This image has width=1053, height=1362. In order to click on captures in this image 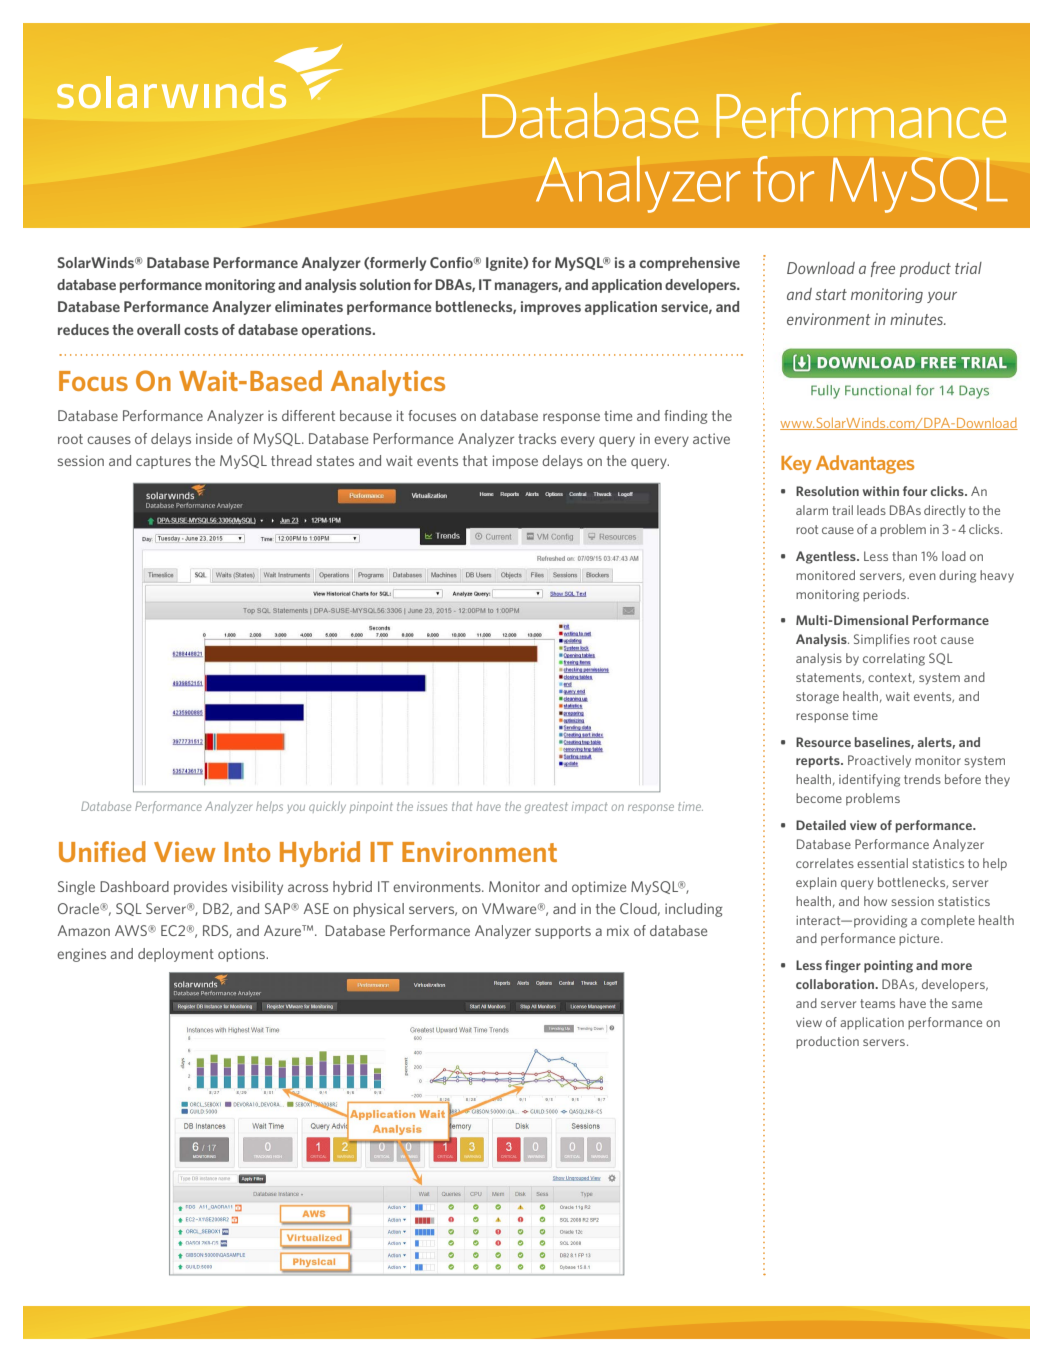, I will do `click(163, 462)`.
